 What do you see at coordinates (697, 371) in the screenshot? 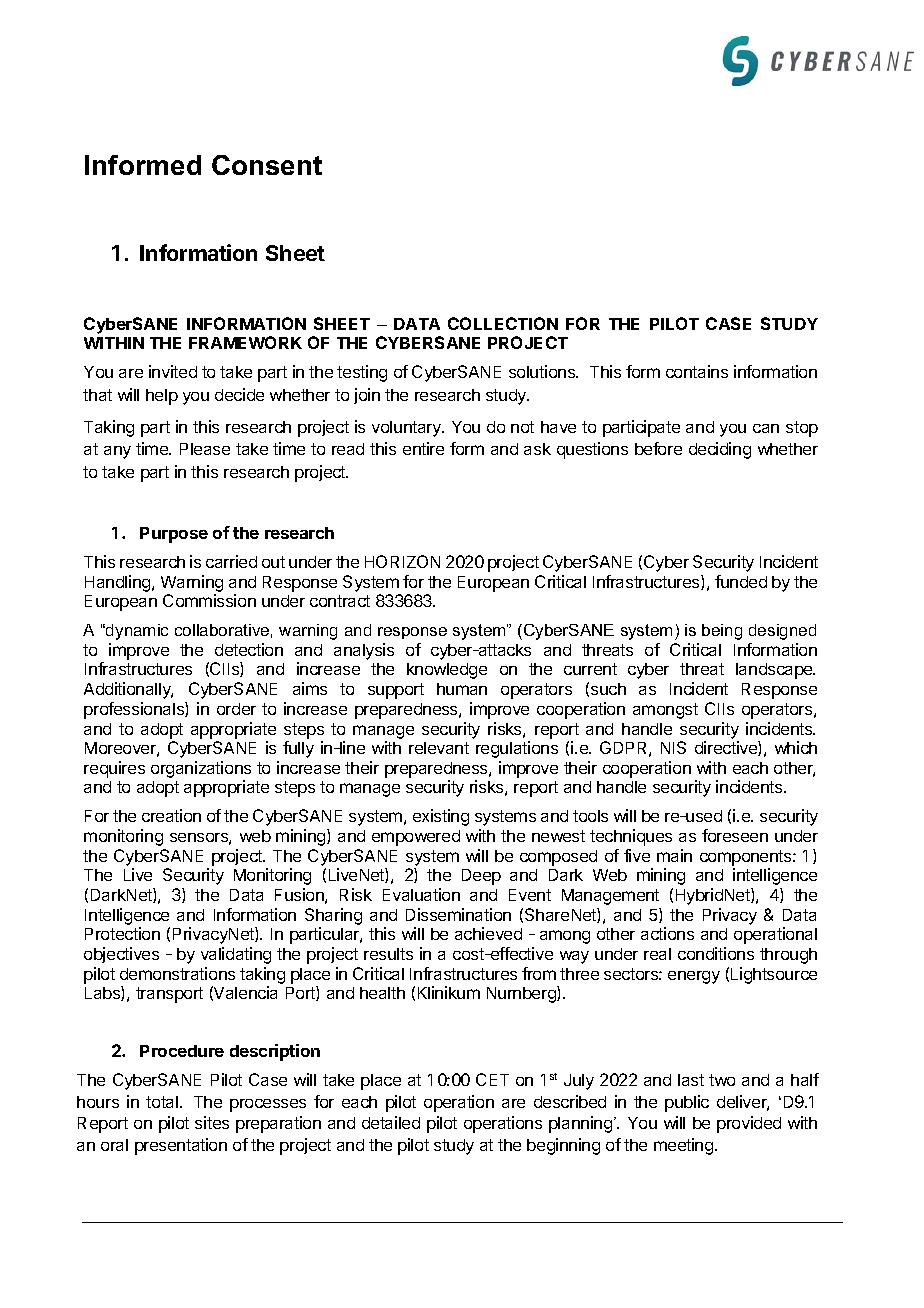
I see `contains` at bounding box center [697, 371].
